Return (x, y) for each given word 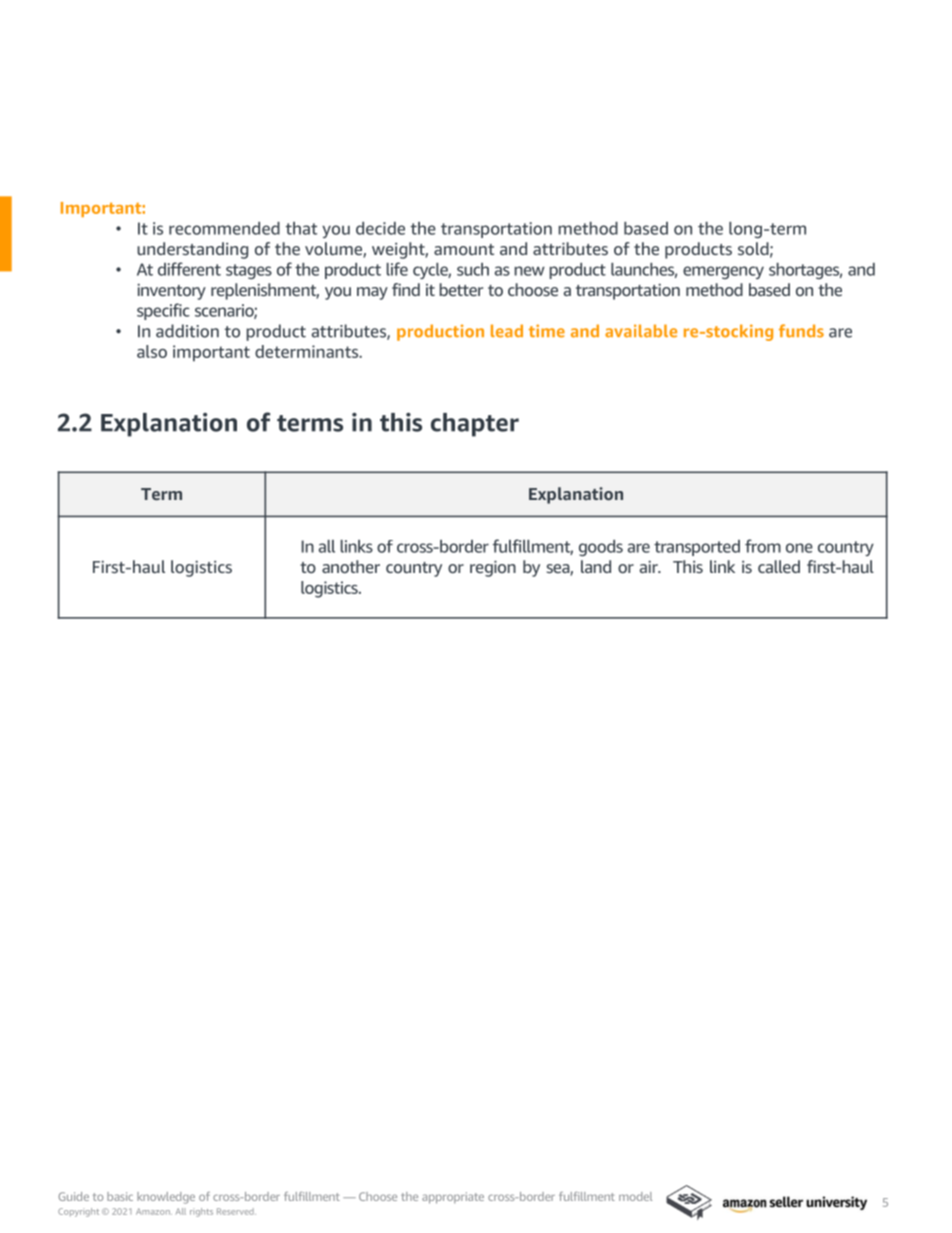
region (493, 568)
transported (697, 548)
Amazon (154, 1211)
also (152, 351)
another (351, 566)
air (650, 566)
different (189, 269)
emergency (723, 272)
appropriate (453, 1198)
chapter (475, 425)
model (635, 1196)
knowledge (166, 1198)
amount (464, 249)
